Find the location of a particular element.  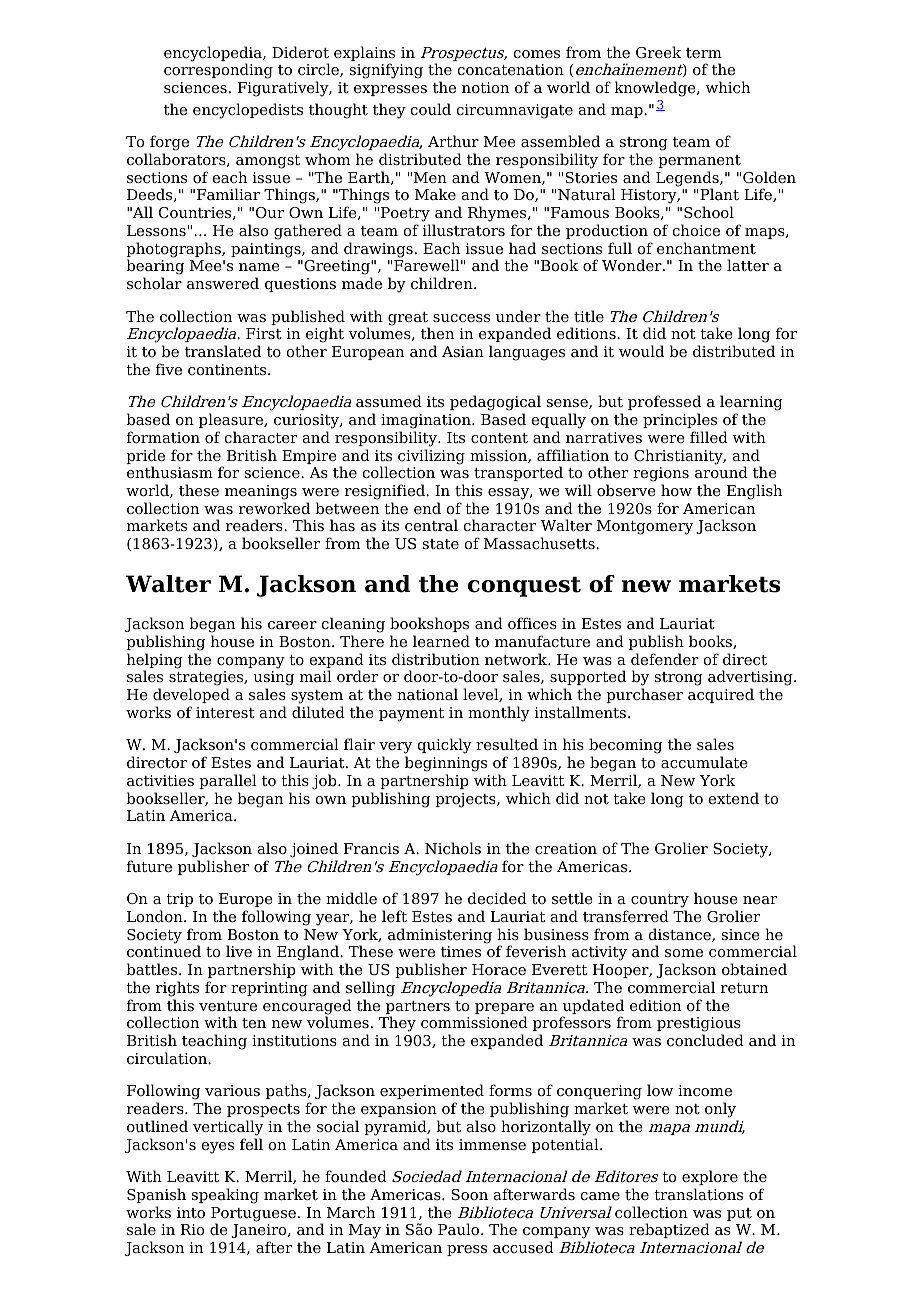

accumulate is located at coordinates (704, 762).
